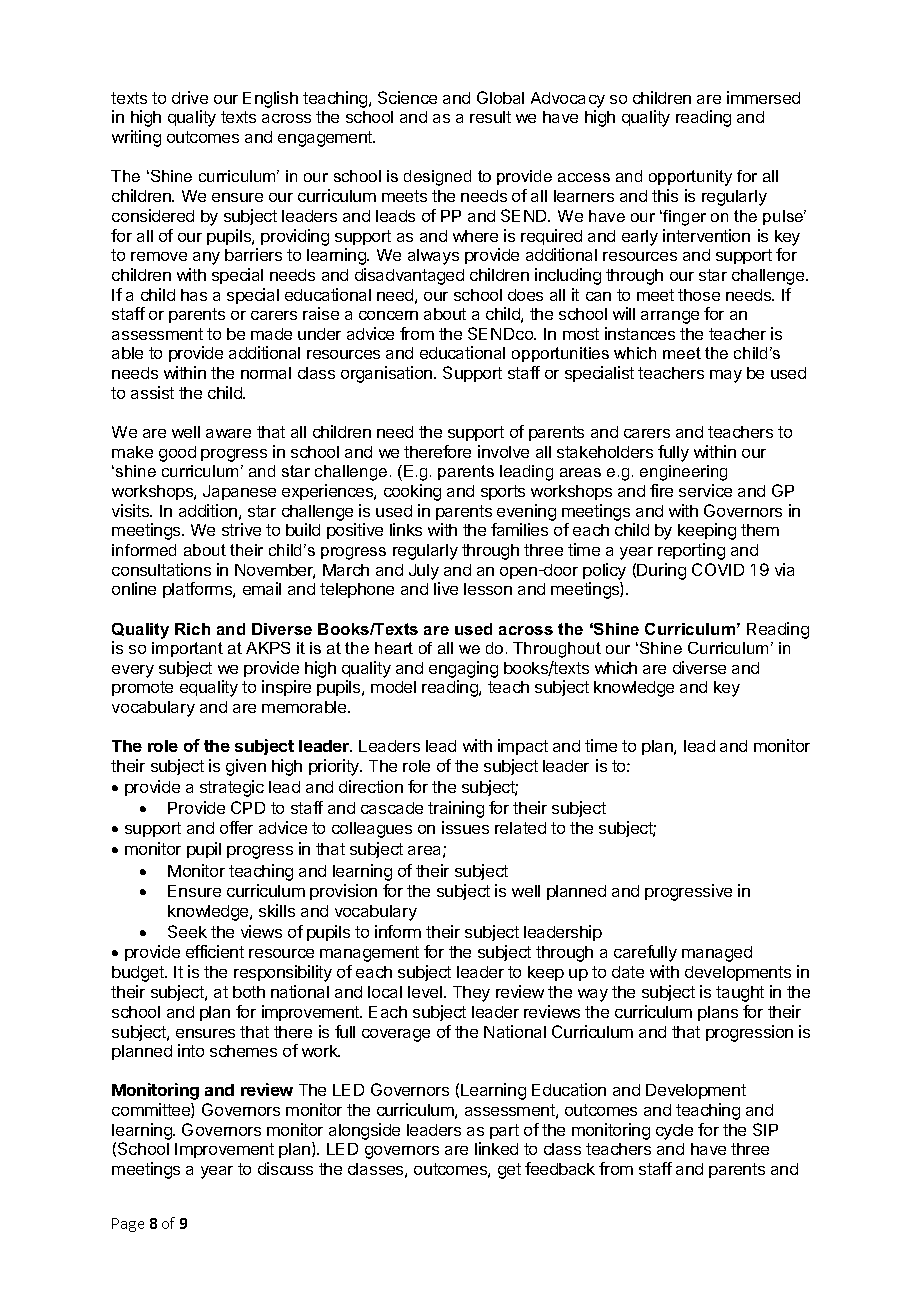 The height and width of the screenshot is (1308, 924). I want to click on issues, so click(465, 827).
